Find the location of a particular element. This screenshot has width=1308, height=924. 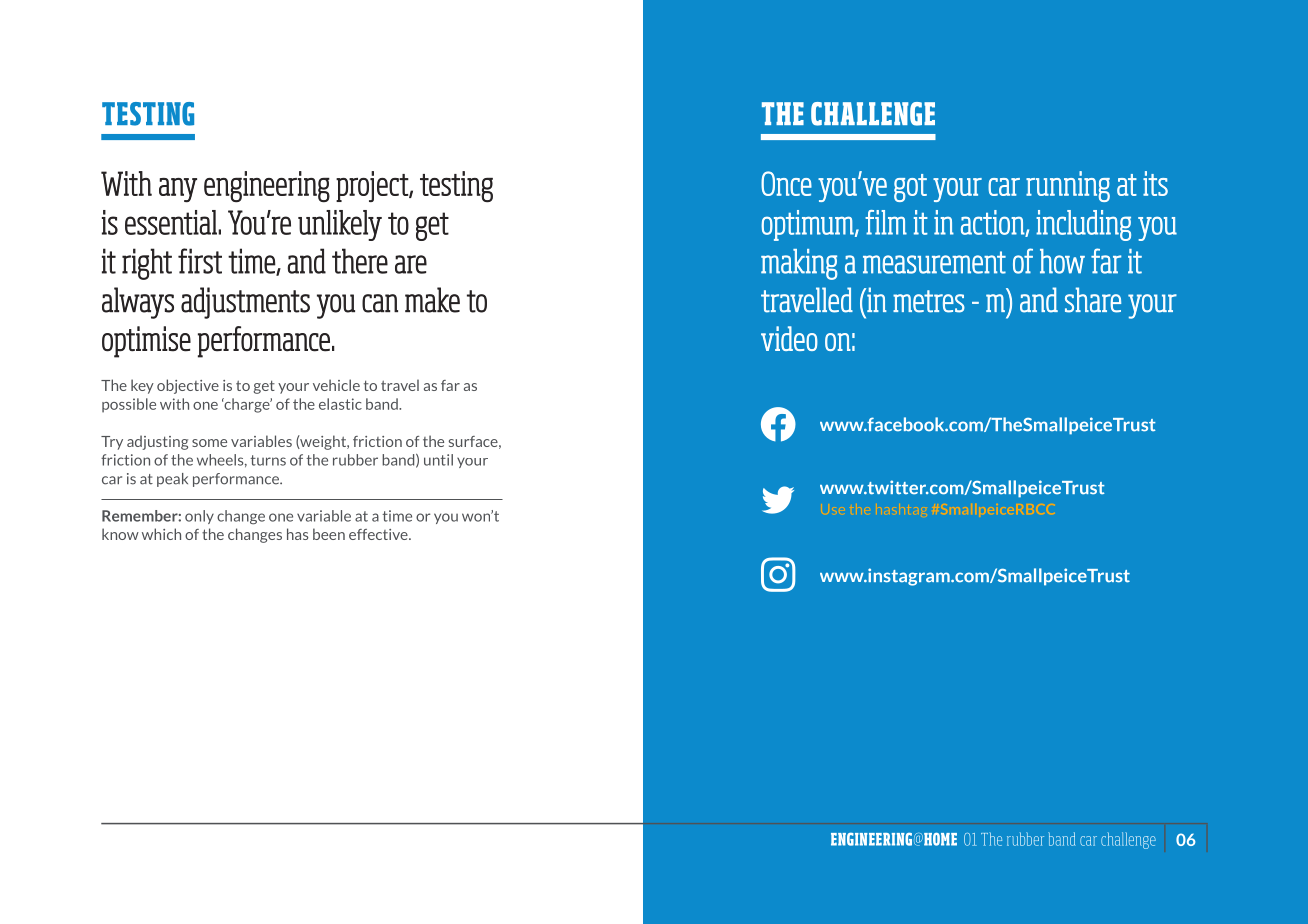

video is located at coordinates (789, 338).
